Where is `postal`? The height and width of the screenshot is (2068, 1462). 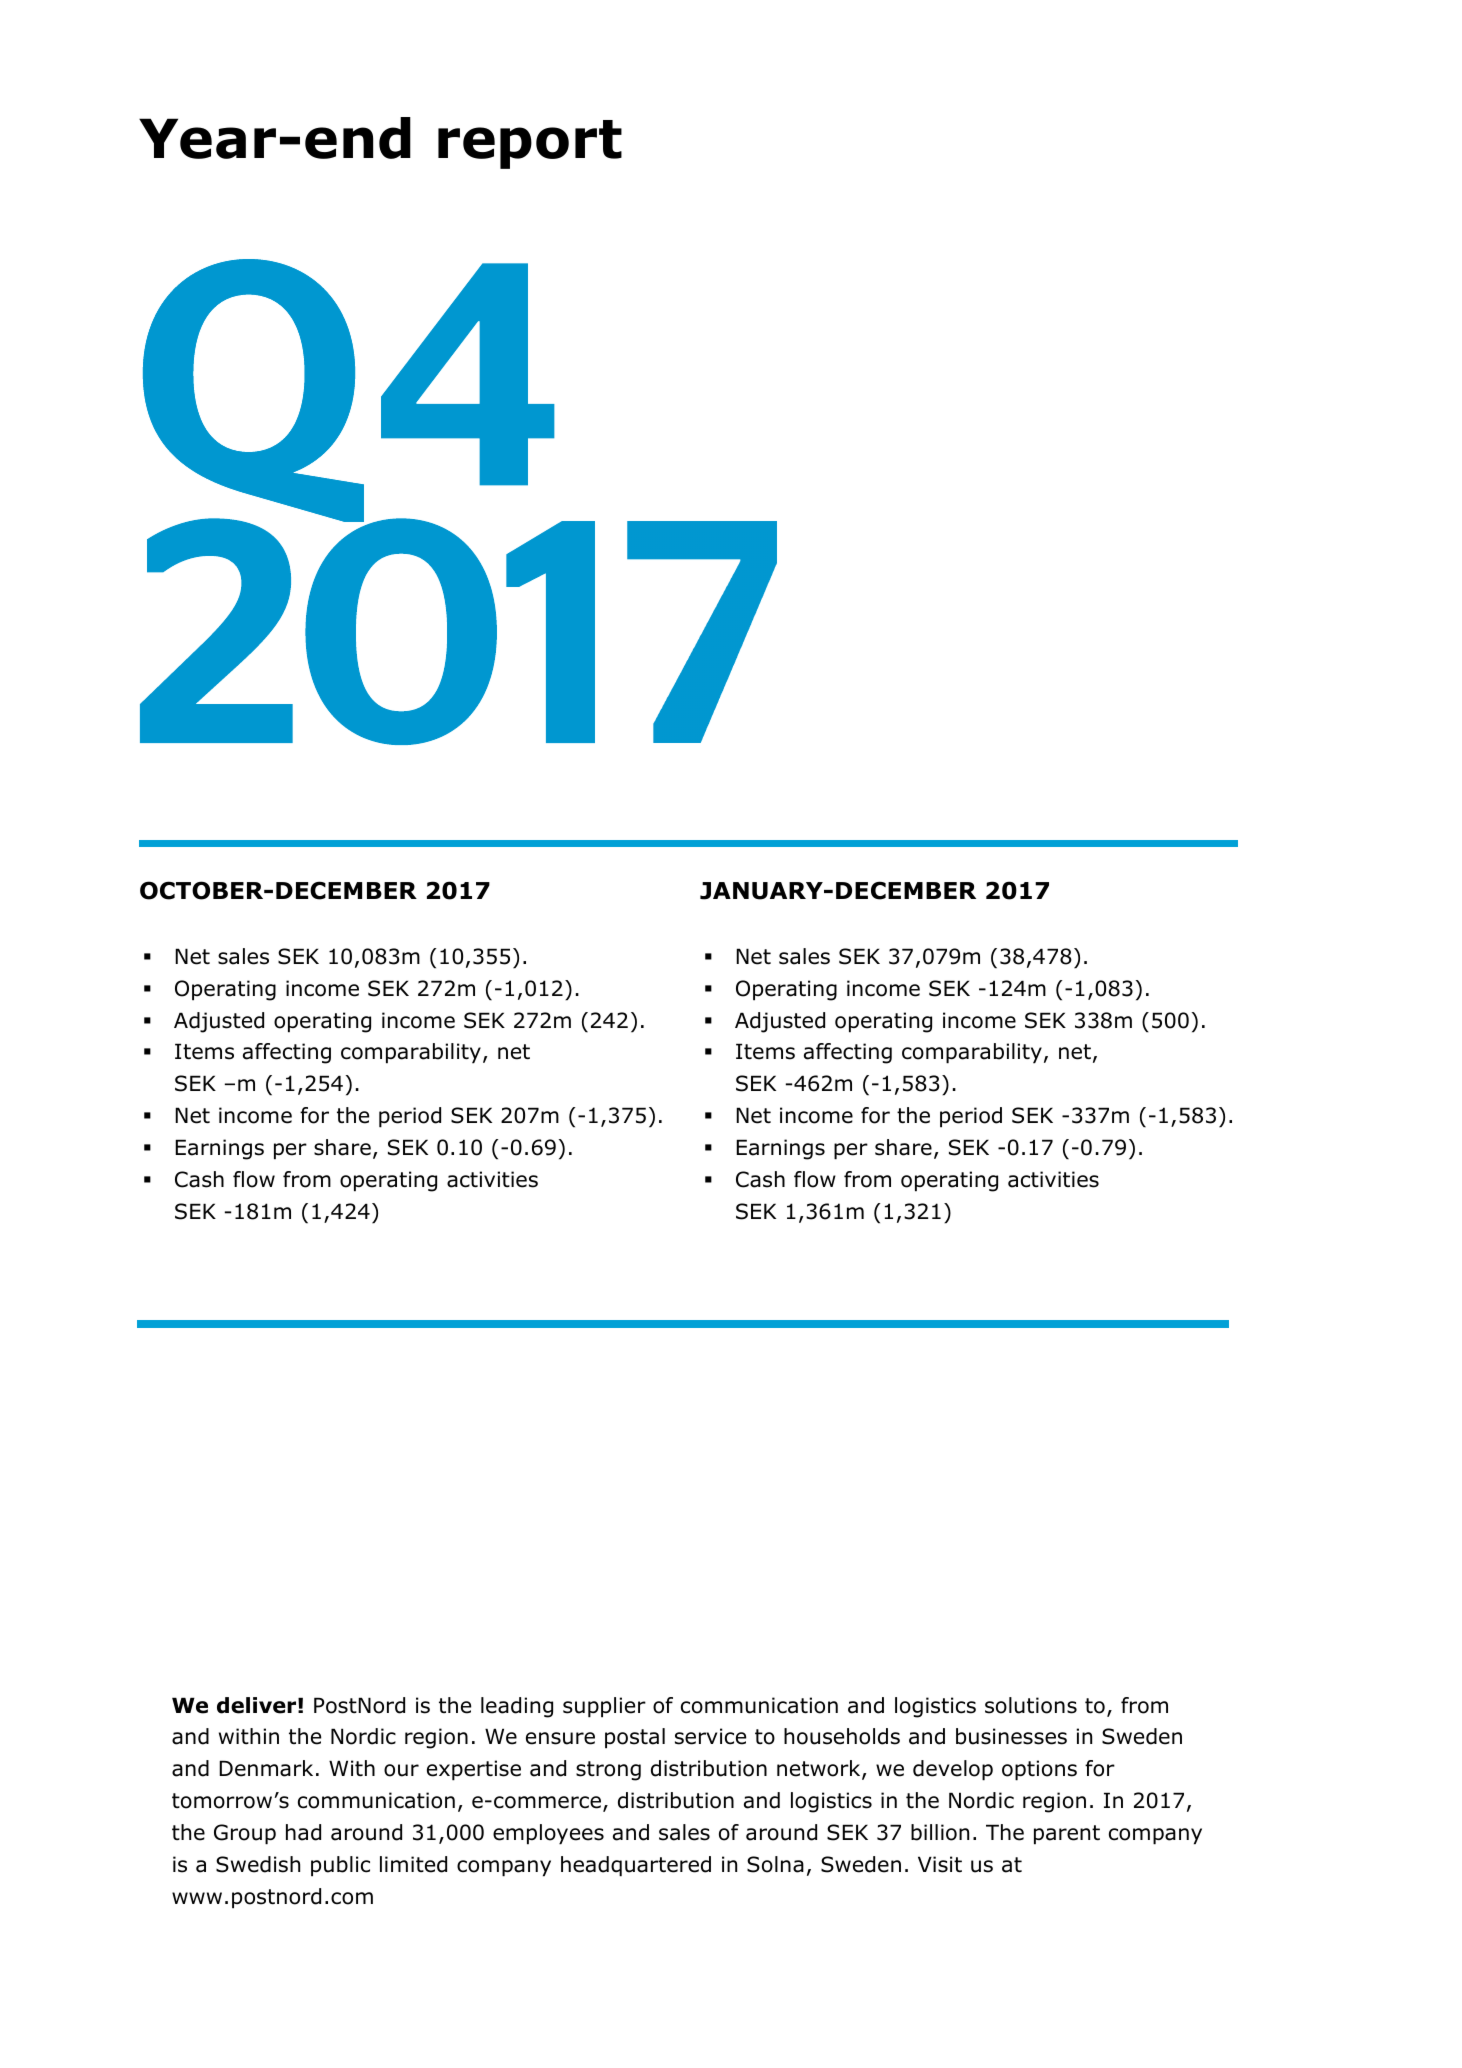 postal is located at coordinates (635, 1738).
